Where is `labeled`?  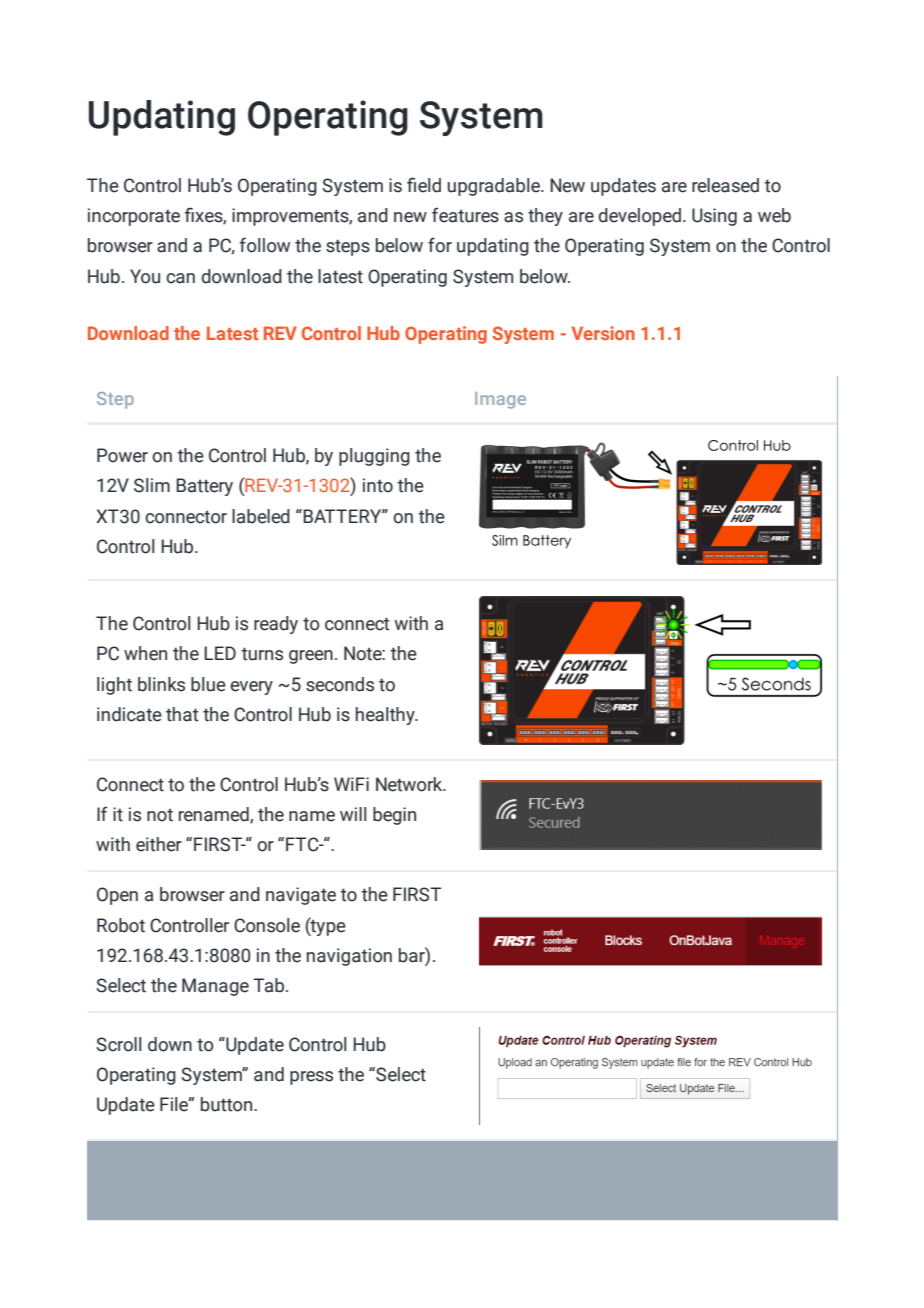 labeled is located at coordinates (261, 516).
